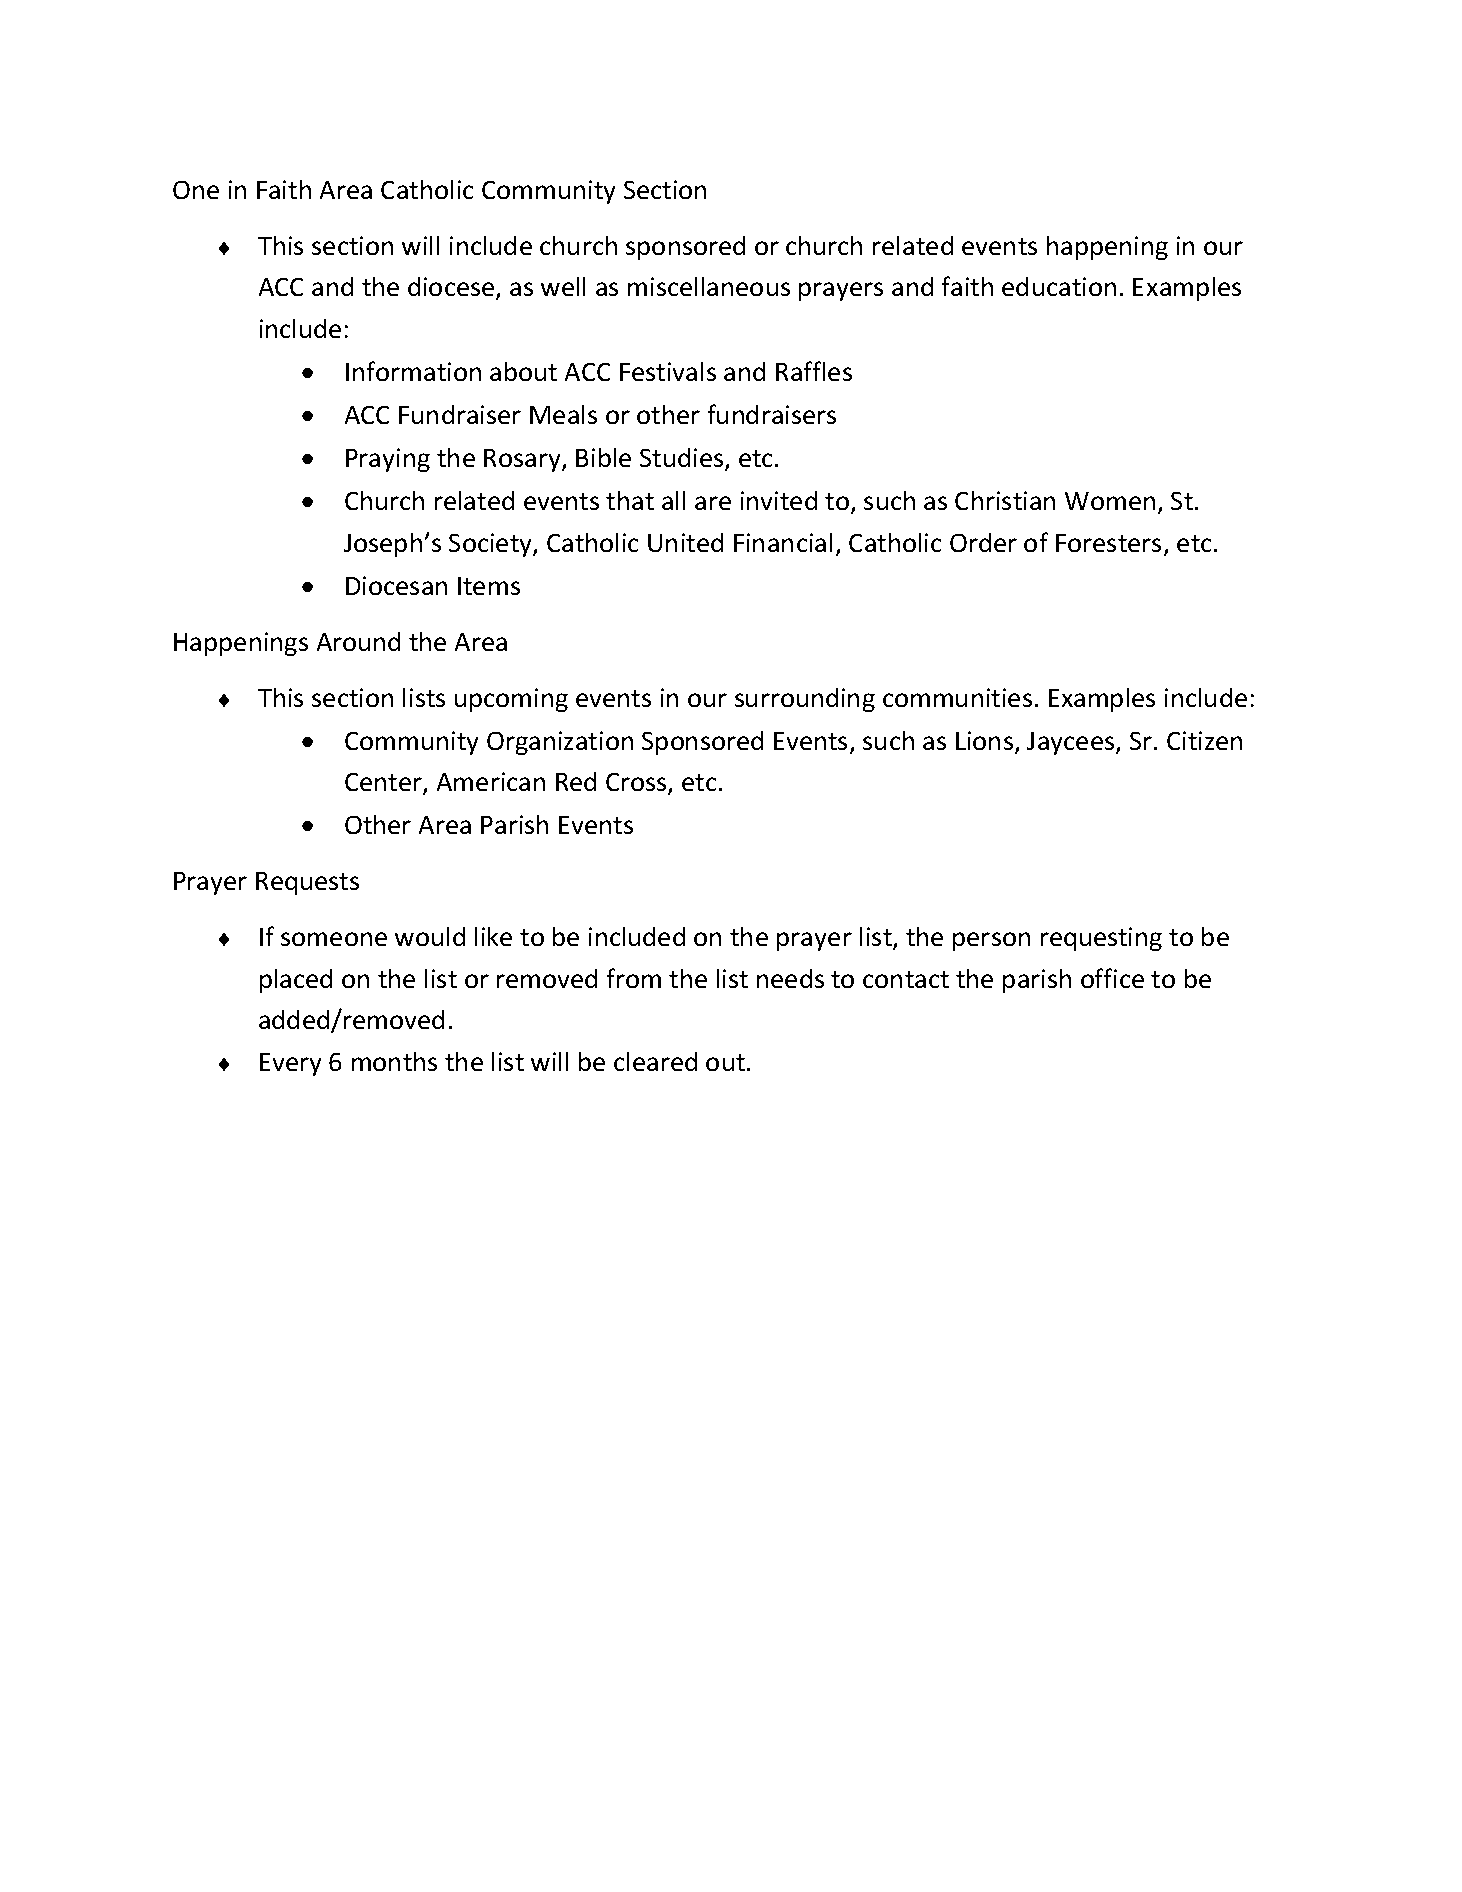 The image size is (1462, 1892). I want to click on miscellaneous, so click(709, 286).
